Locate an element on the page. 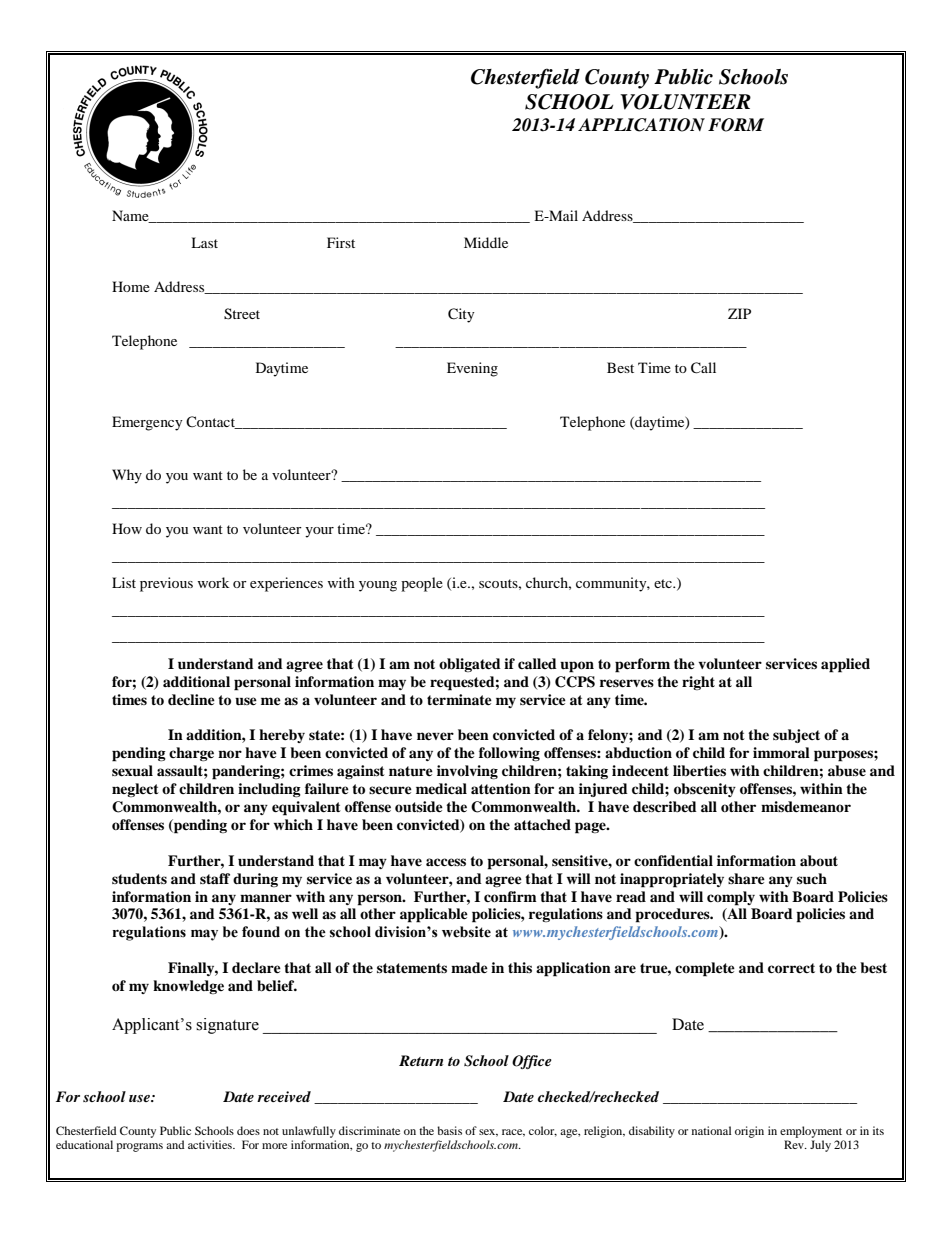  decline is located at coordinates (191, 699).
